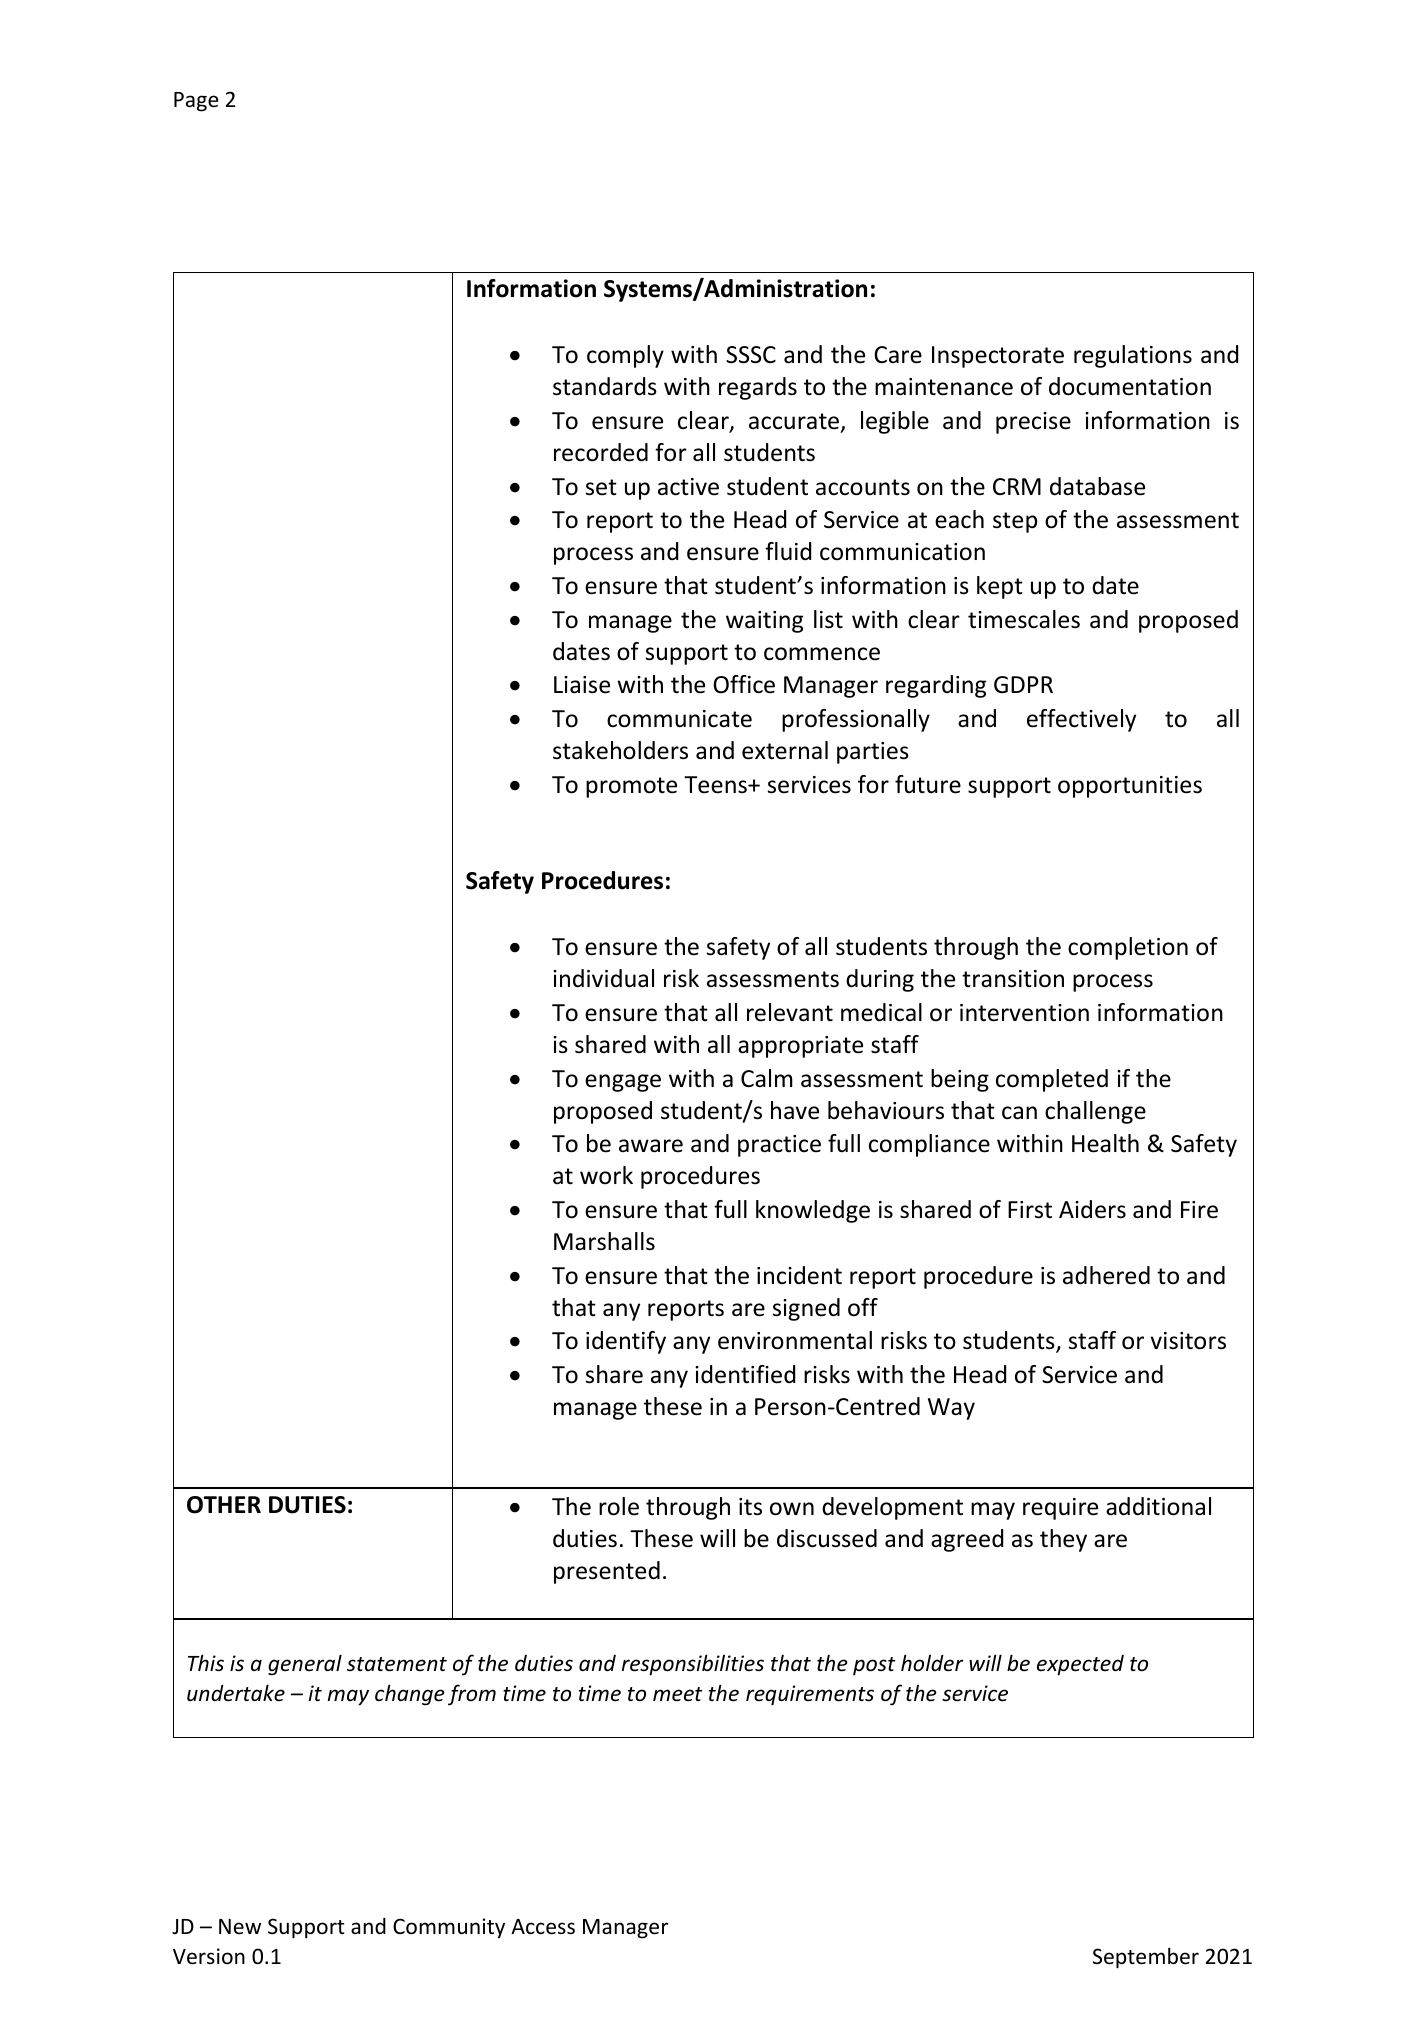 This screenshot has height=2017, width=1426. Describe the element at coordinates (1024, 1013) in the screenshot. I see `intervention` at that location.
